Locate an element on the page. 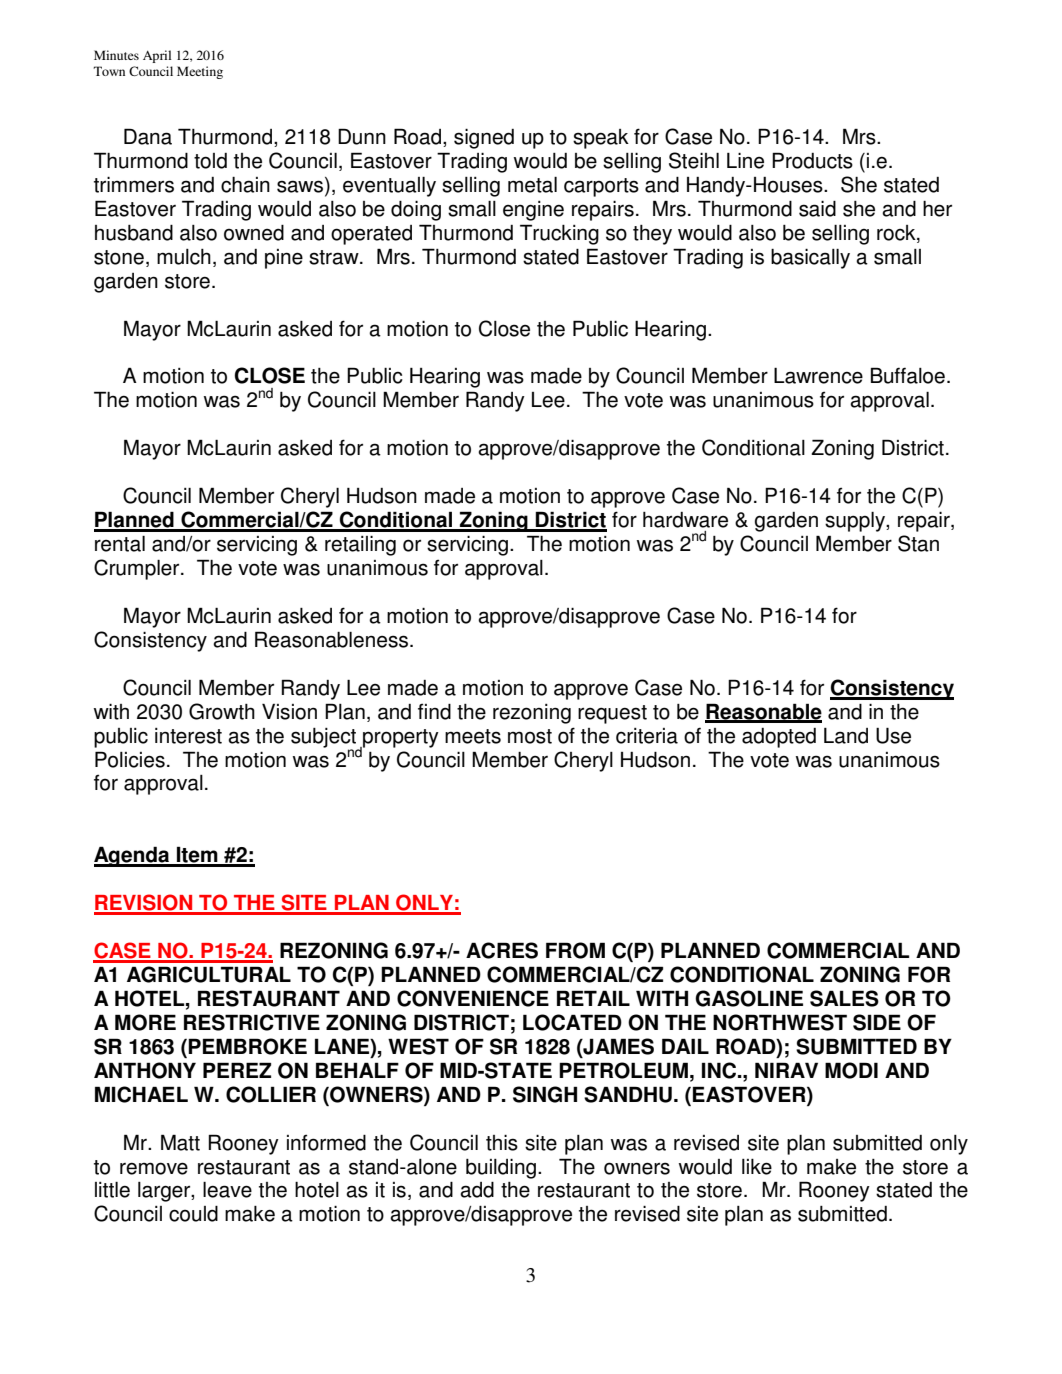  building is located at coordinates (501, 1169).
